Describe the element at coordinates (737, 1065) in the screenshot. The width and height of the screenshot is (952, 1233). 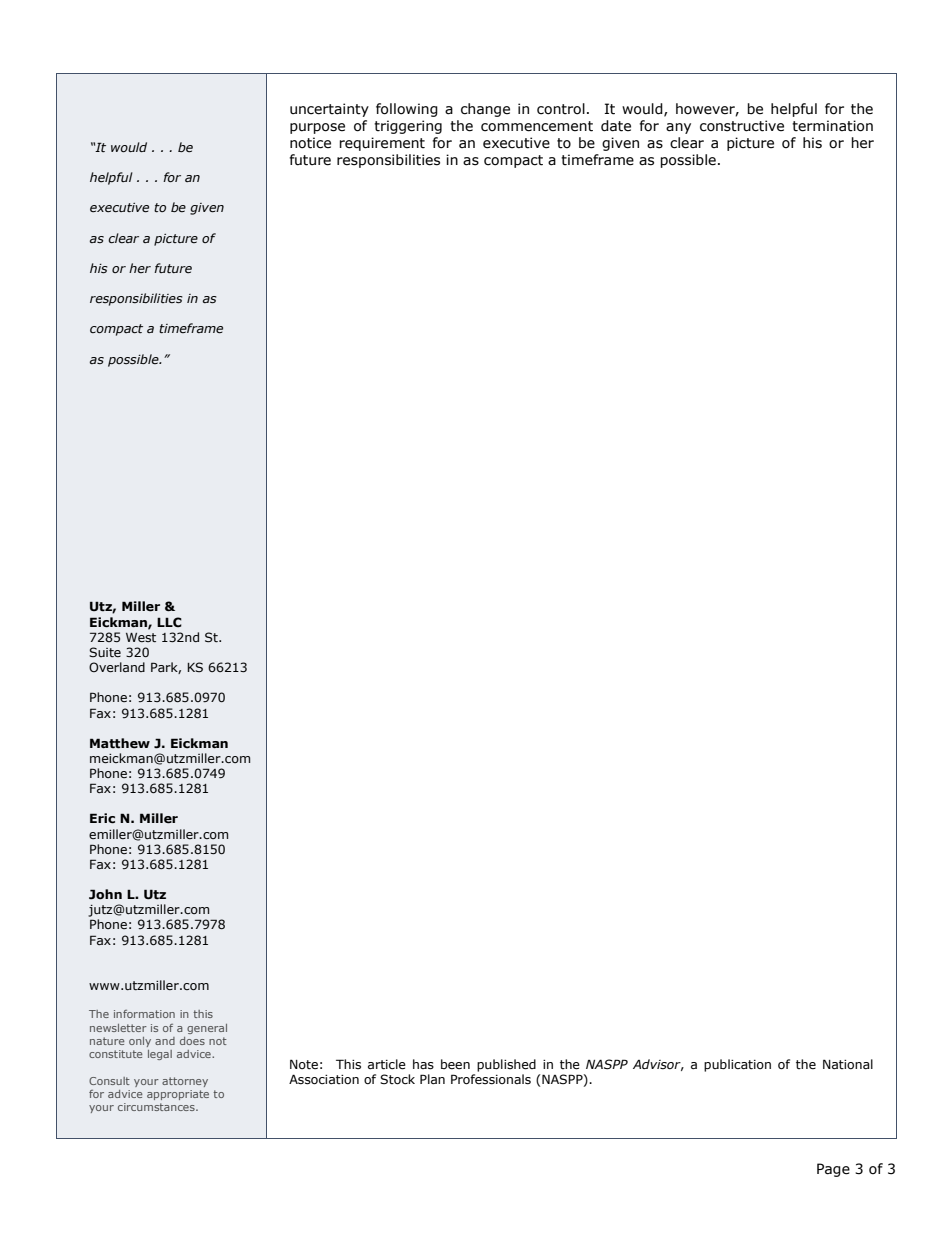
I see `publication` at that location.
